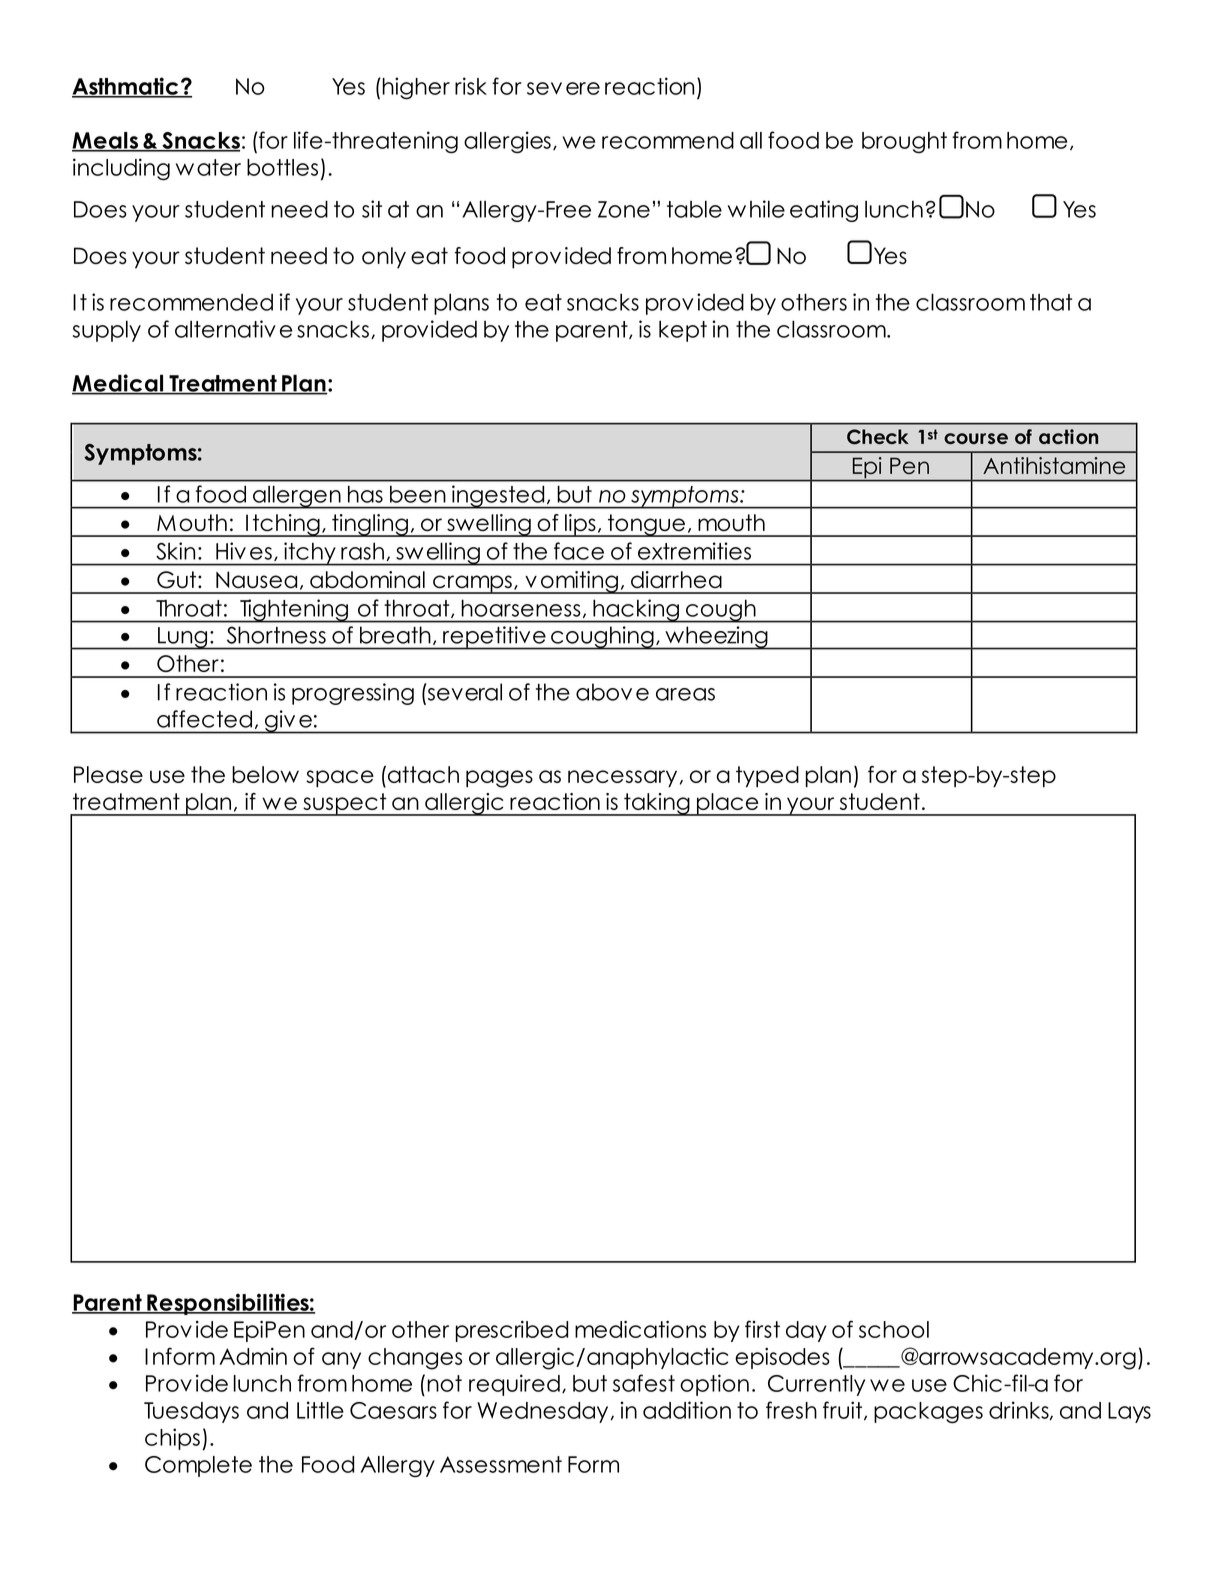 The image size is (1223, 1582). I want to click on suspect, so click(345, 804).
